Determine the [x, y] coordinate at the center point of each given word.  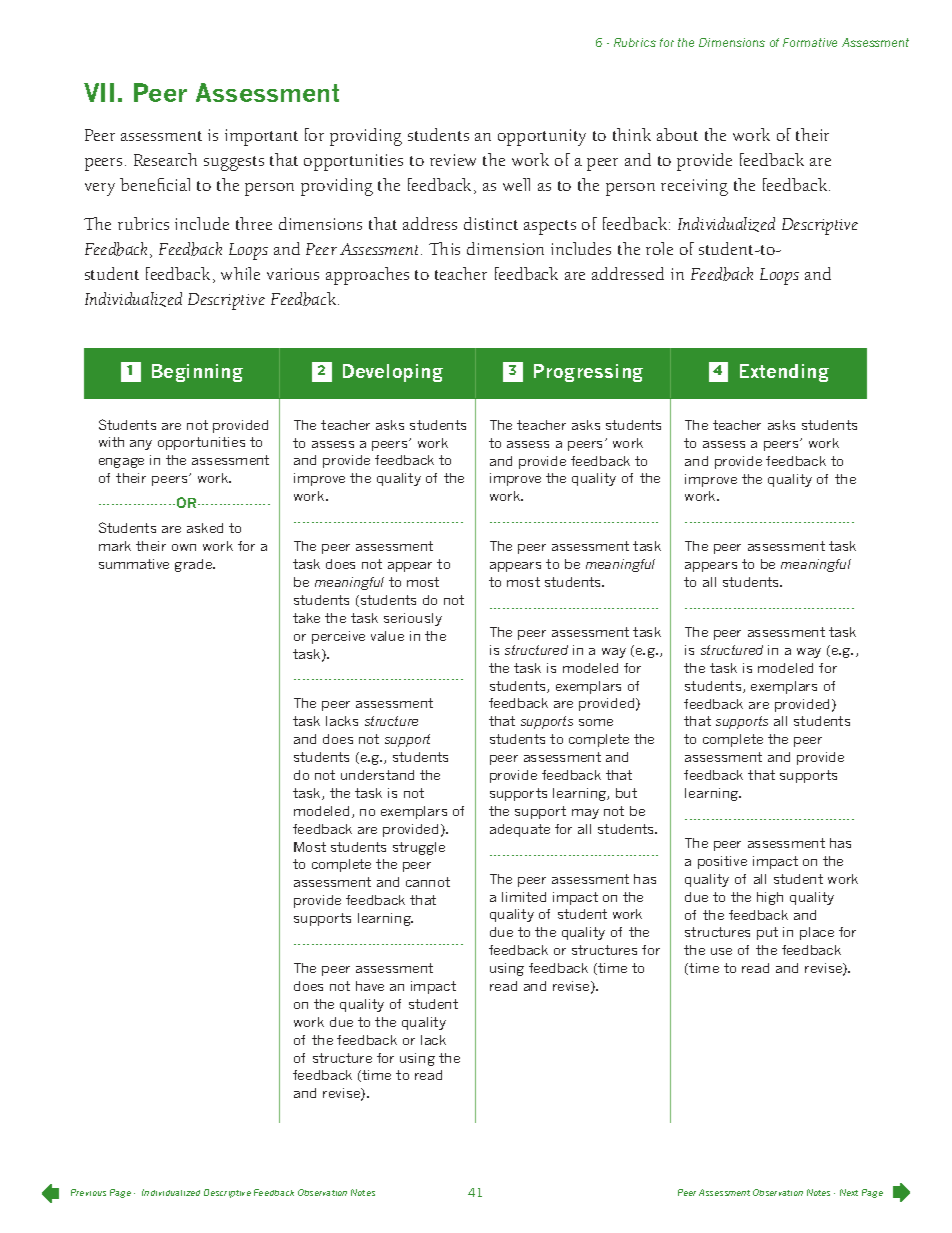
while [240, 273]
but [626, 793]
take [306, 618]
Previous [88, 1192]
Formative [810, 42]
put [767, 933]
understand [377, 775]
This [444, 248]
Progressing [588, 373]
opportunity [542, 137]
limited [524, 897]
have [370, 986]
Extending [784, 373]
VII [99, 92]
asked [205, 528]
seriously [413, 619]
